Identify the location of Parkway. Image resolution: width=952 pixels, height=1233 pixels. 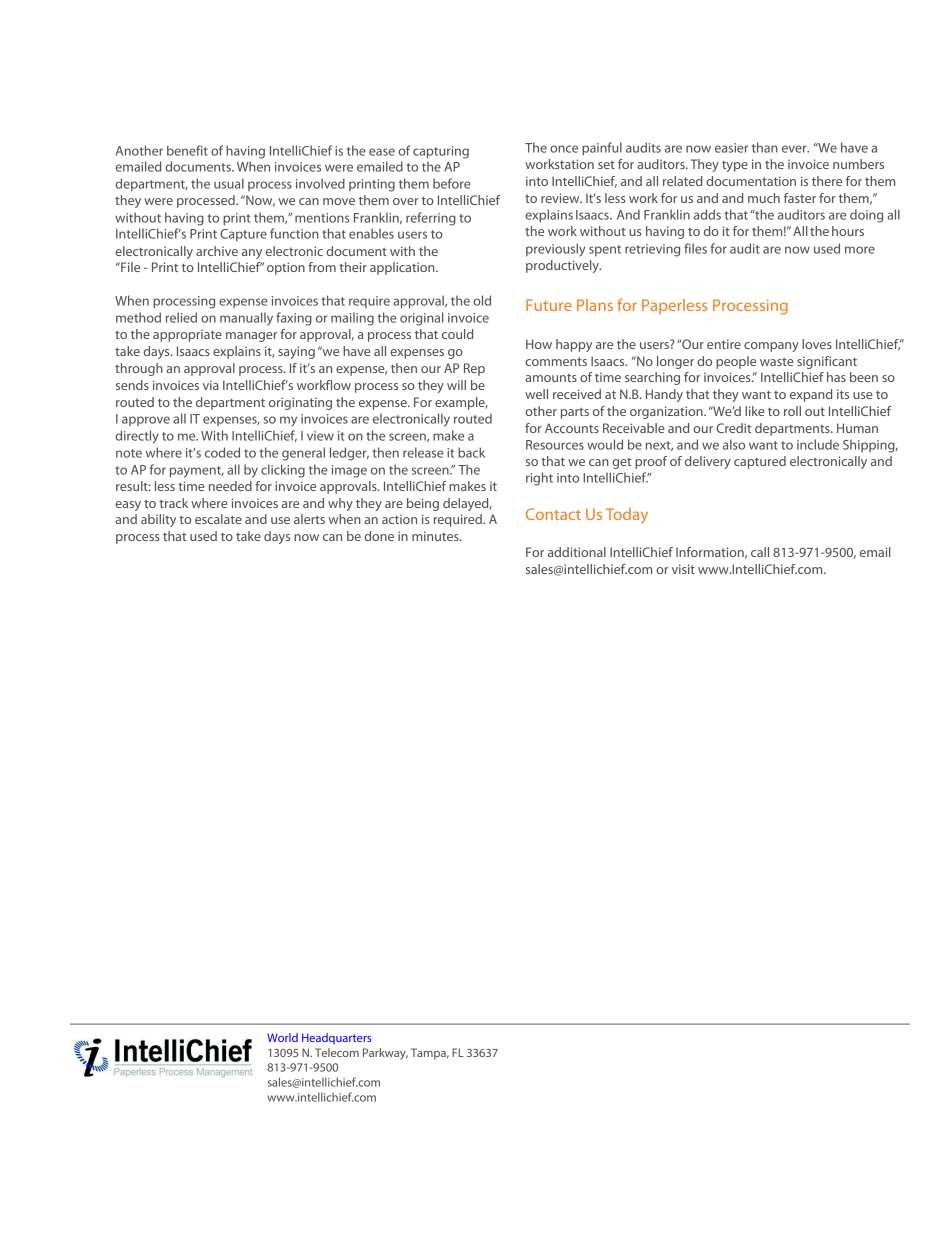
(385, 1054).
